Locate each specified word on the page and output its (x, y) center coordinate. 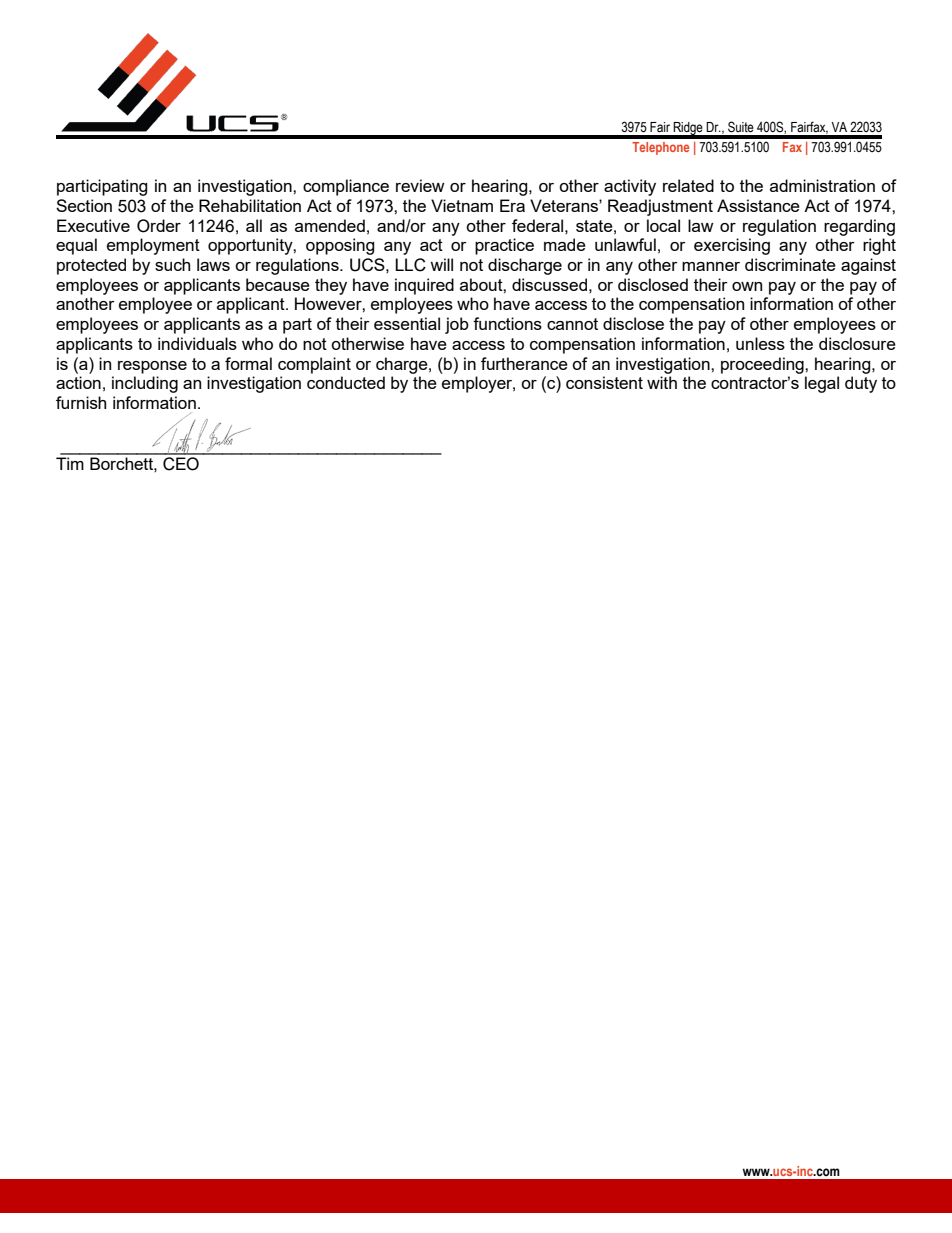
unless (760, 343)
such (172, 264)
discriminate (790, 264)
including (145, 384)
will (441, 264)
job (457, 325)
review (420, 185)
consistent (604, 382)
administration (822, 185)
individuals (197, 343)
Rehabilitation (250, 205)
